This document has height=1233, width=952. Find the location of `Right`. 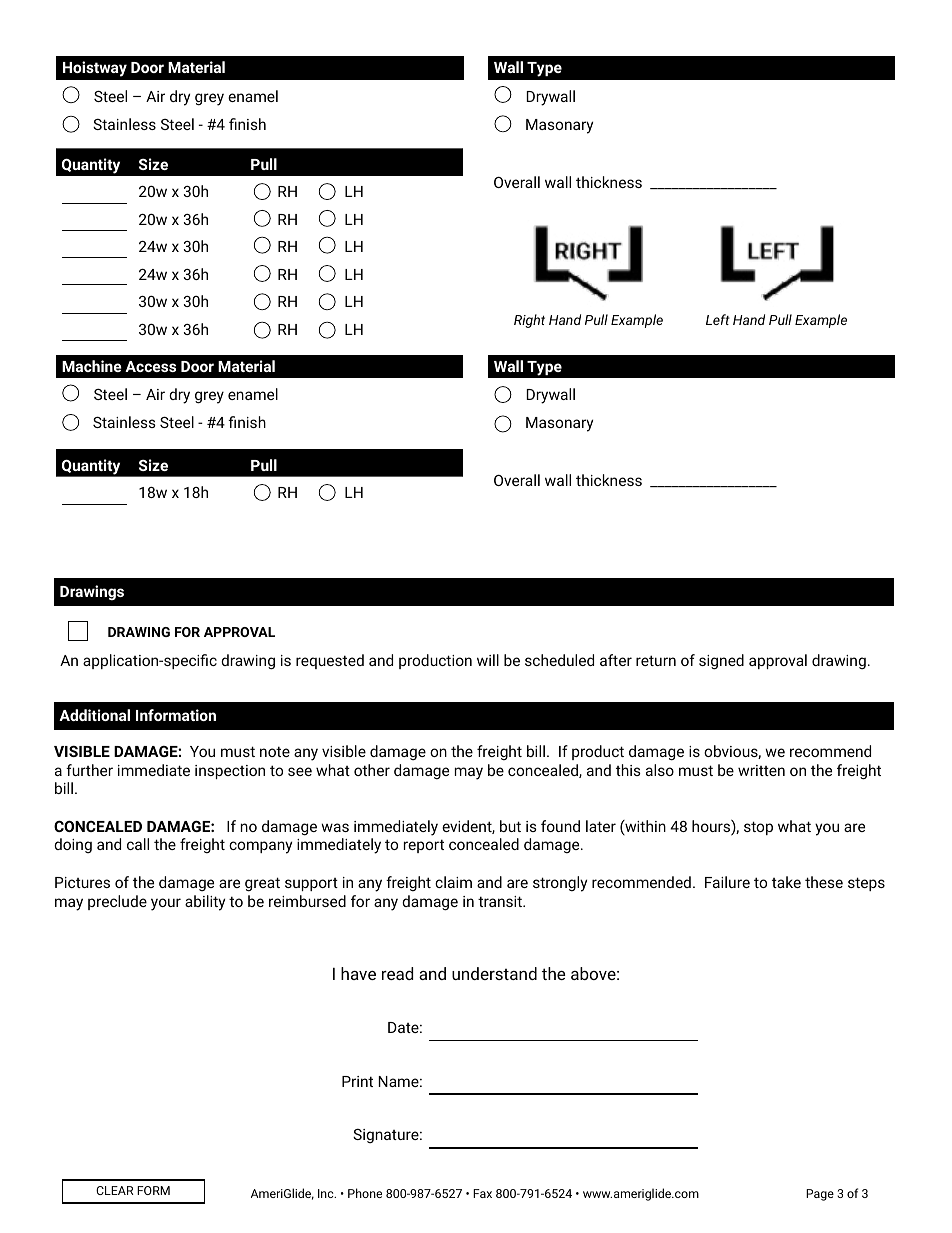

Right is located at coordinates (529, 321).
